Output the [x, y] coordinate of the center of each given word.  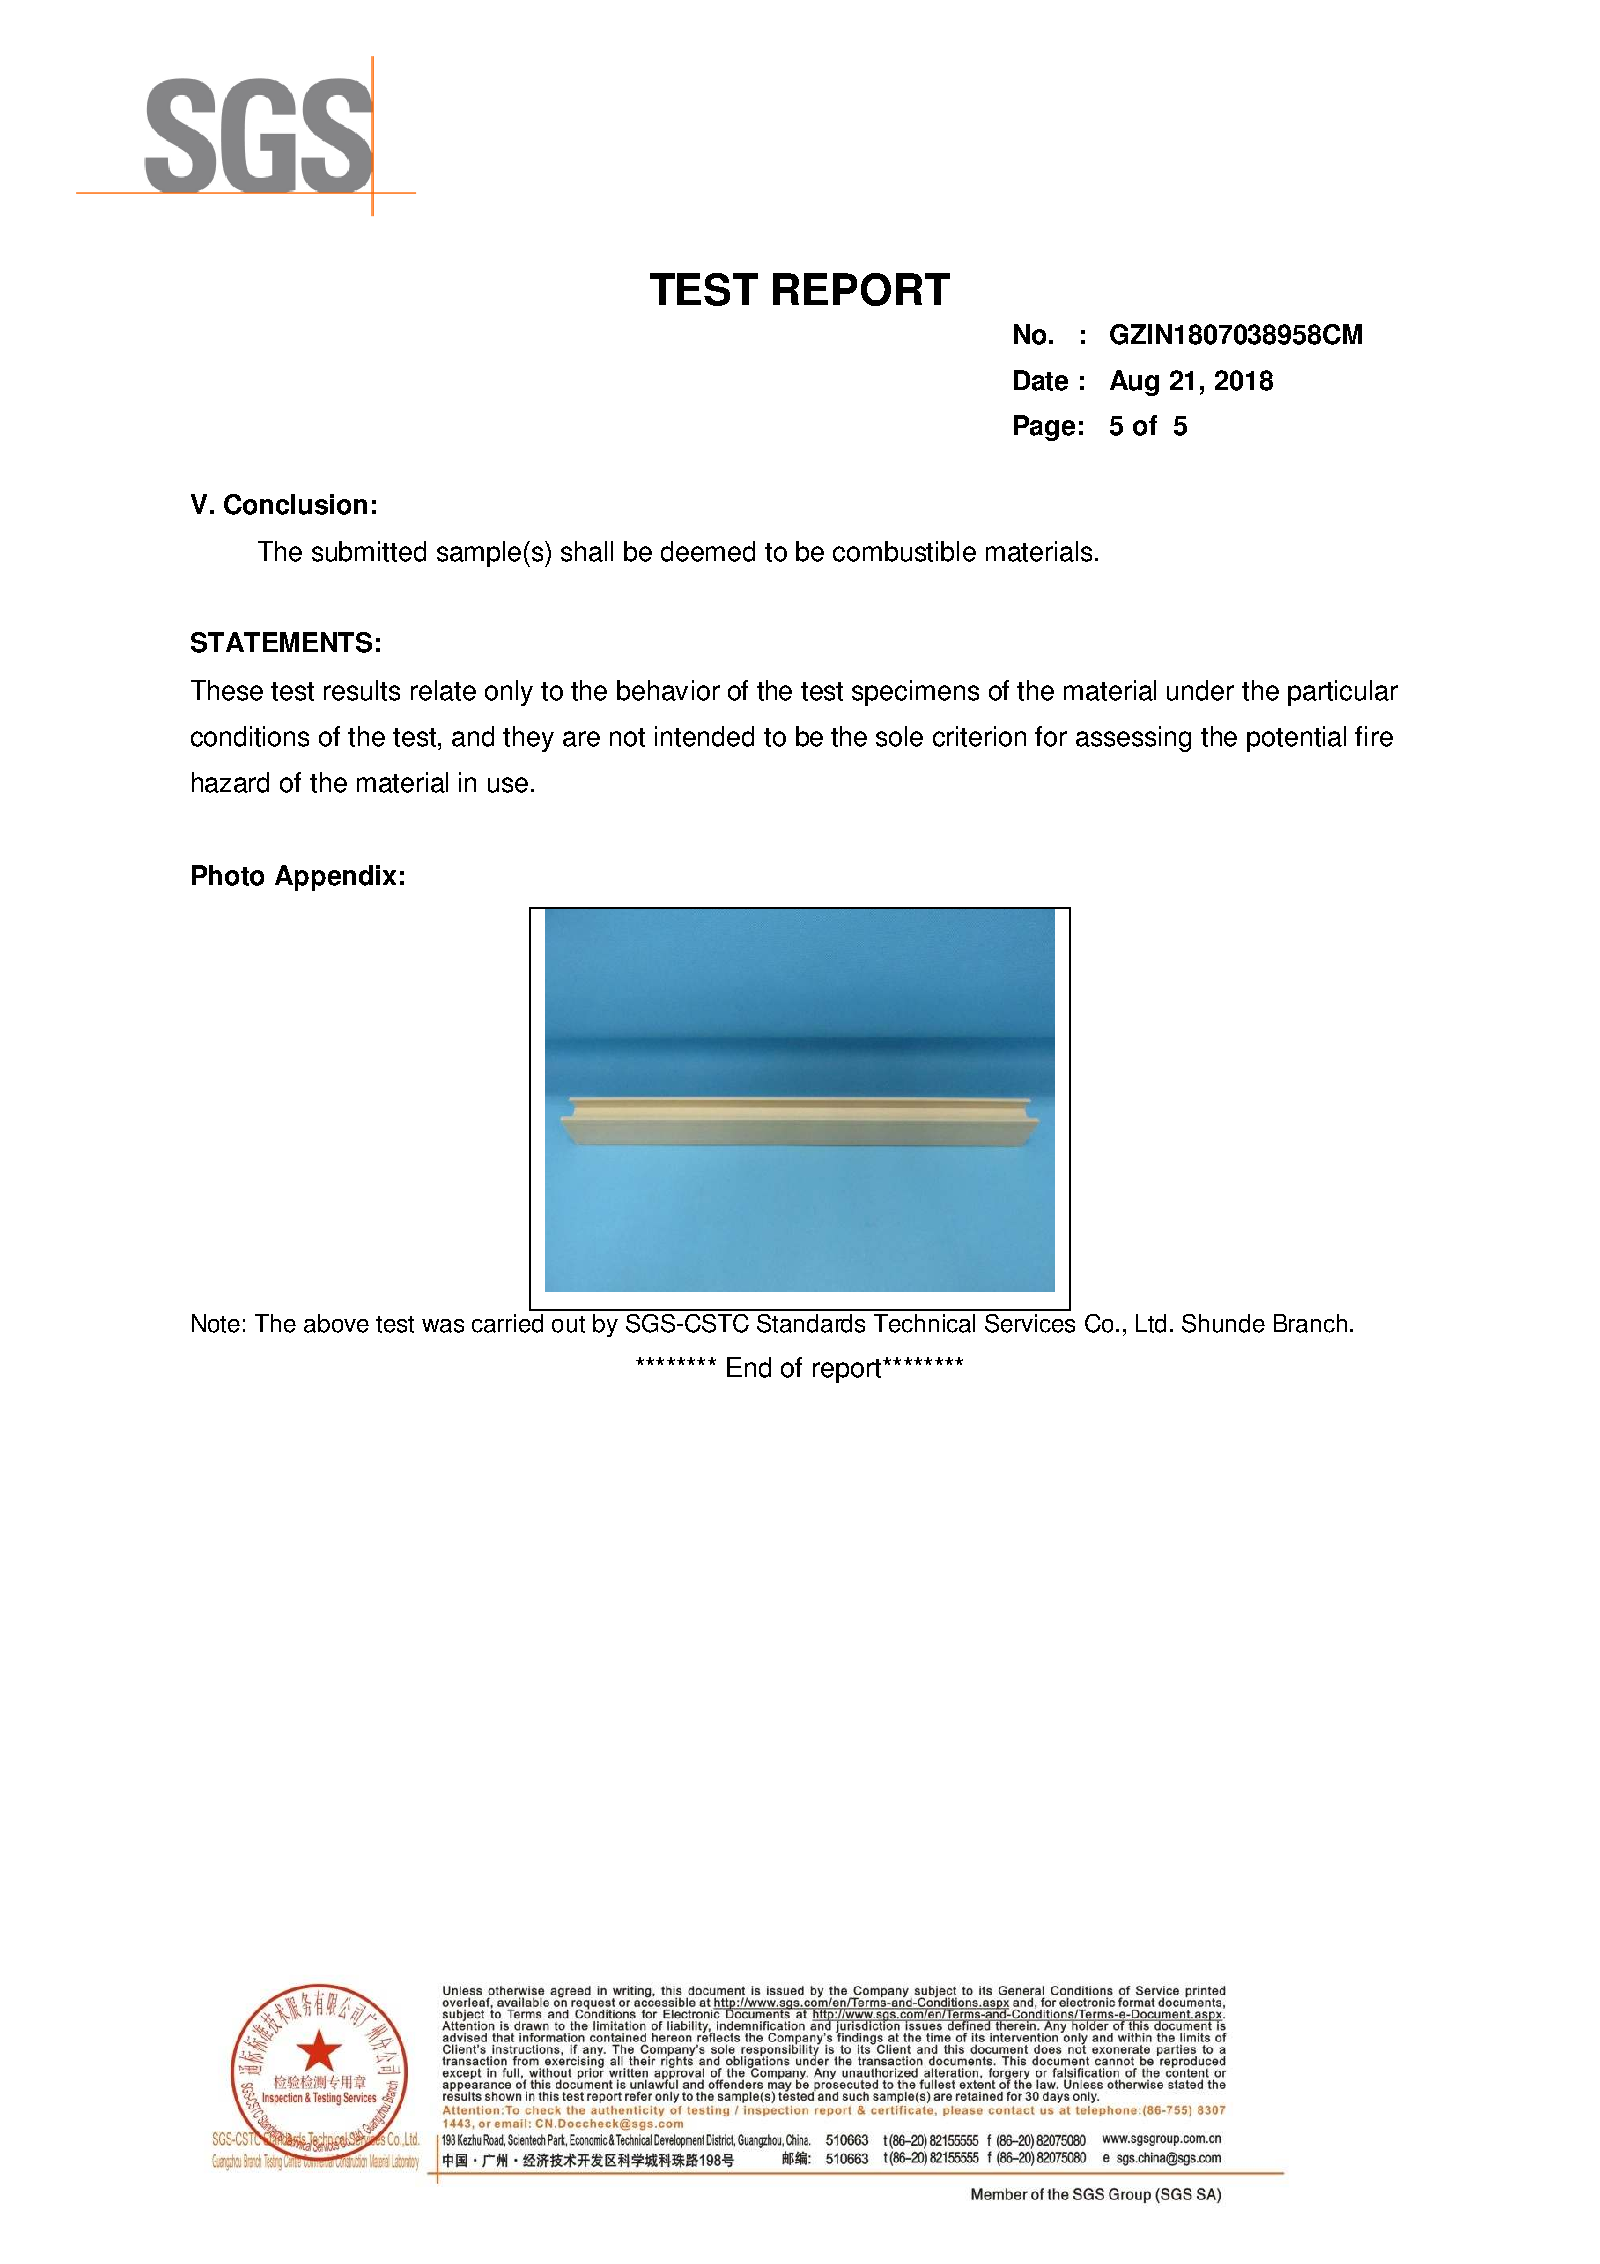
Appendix [335, 878]
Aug [1134, 383]
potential [1296, 739]
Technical [924, 1323]
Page [1044, 428]
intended [704, 736]
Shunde [1223, 1323]
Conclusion [295, 504]
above [336, 1323]
